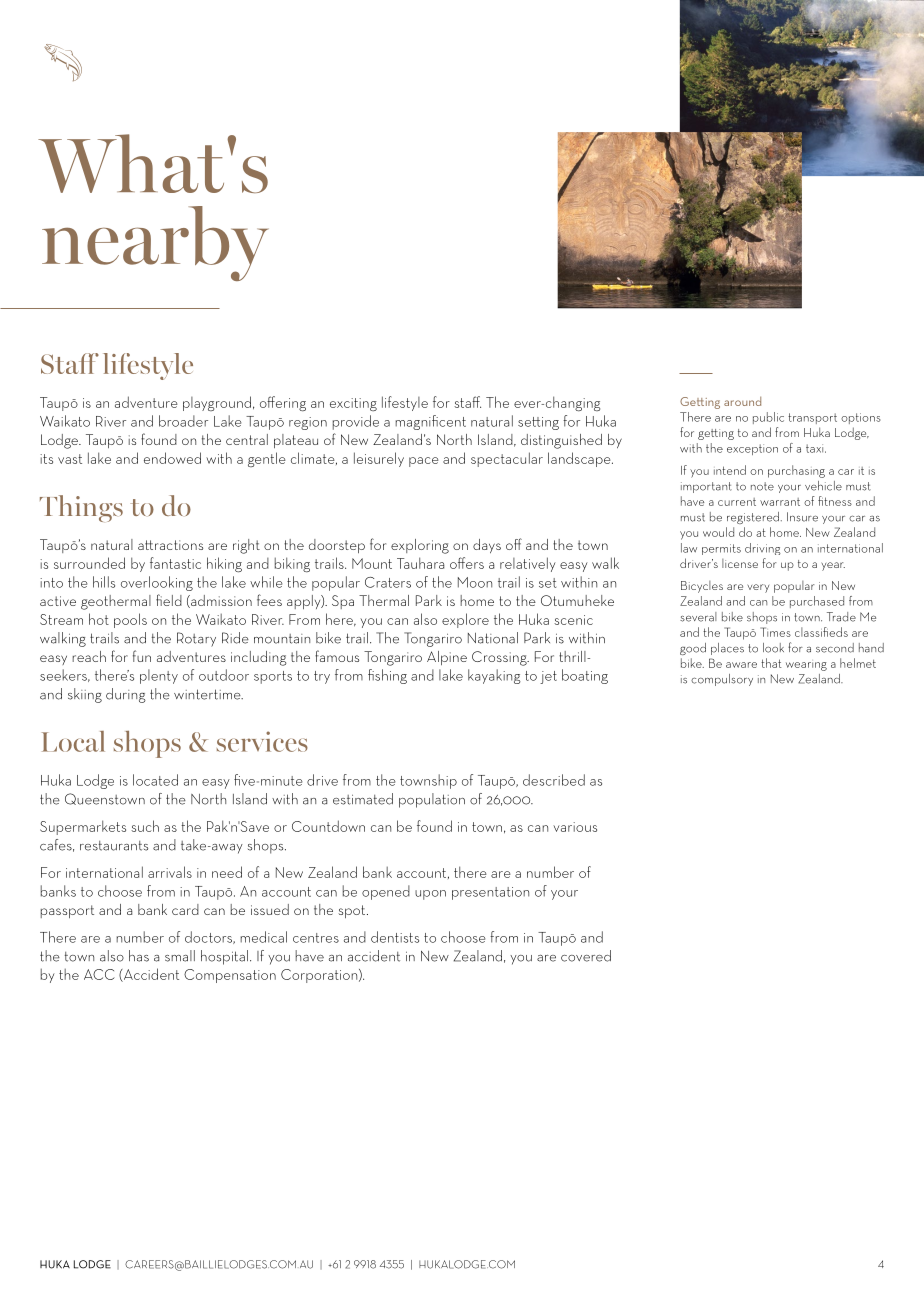  Describe the element at coordinates (169, 600) in the image. I see `field` at that location.
